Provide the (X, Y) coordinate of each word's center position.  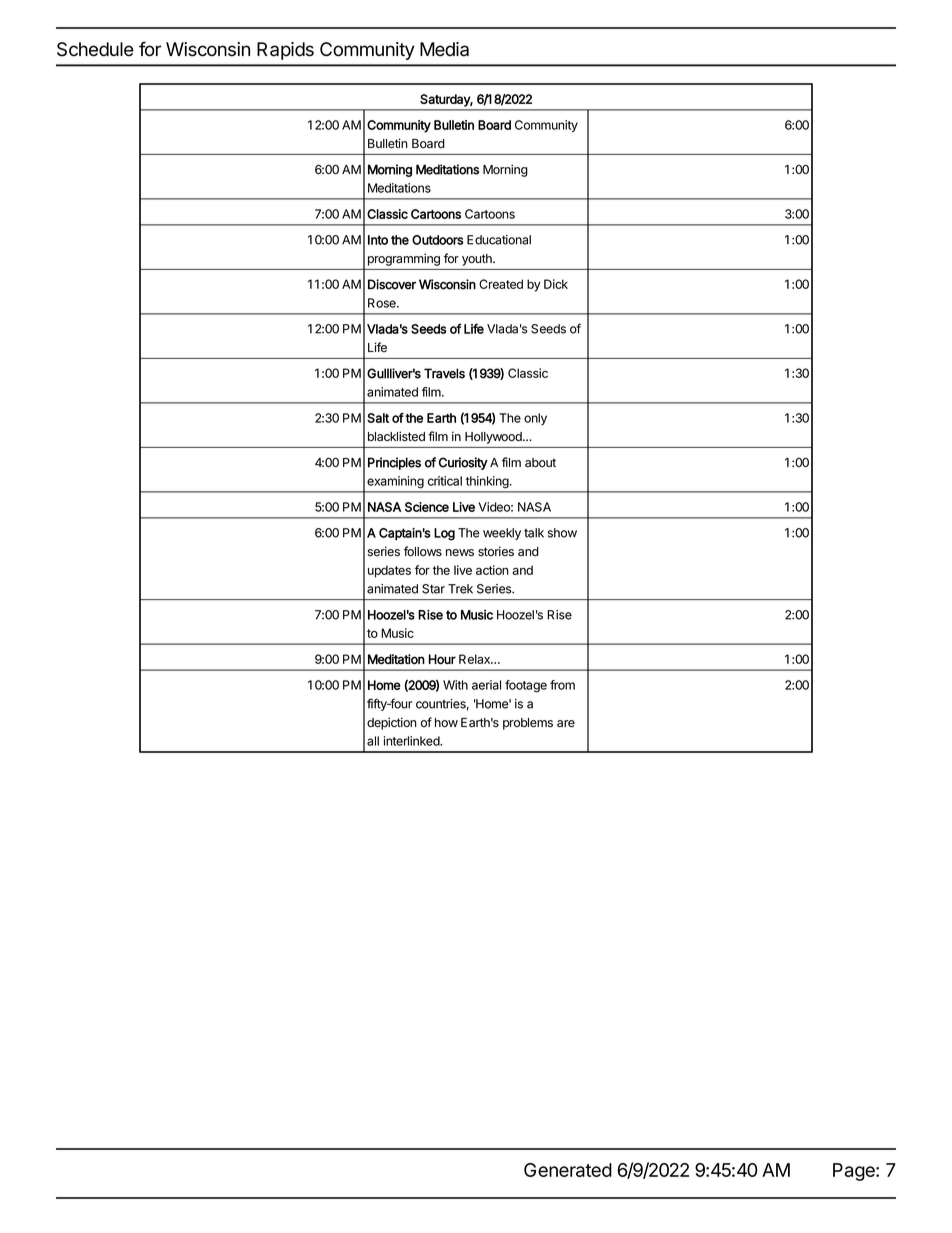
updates (389, 571)
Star (433, 589)
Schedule (95, 49)
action (492, 570)
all (373, 741)
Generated (568, 1170)
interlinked (412, 741)
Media (444, 49)
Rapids (285, 51)
